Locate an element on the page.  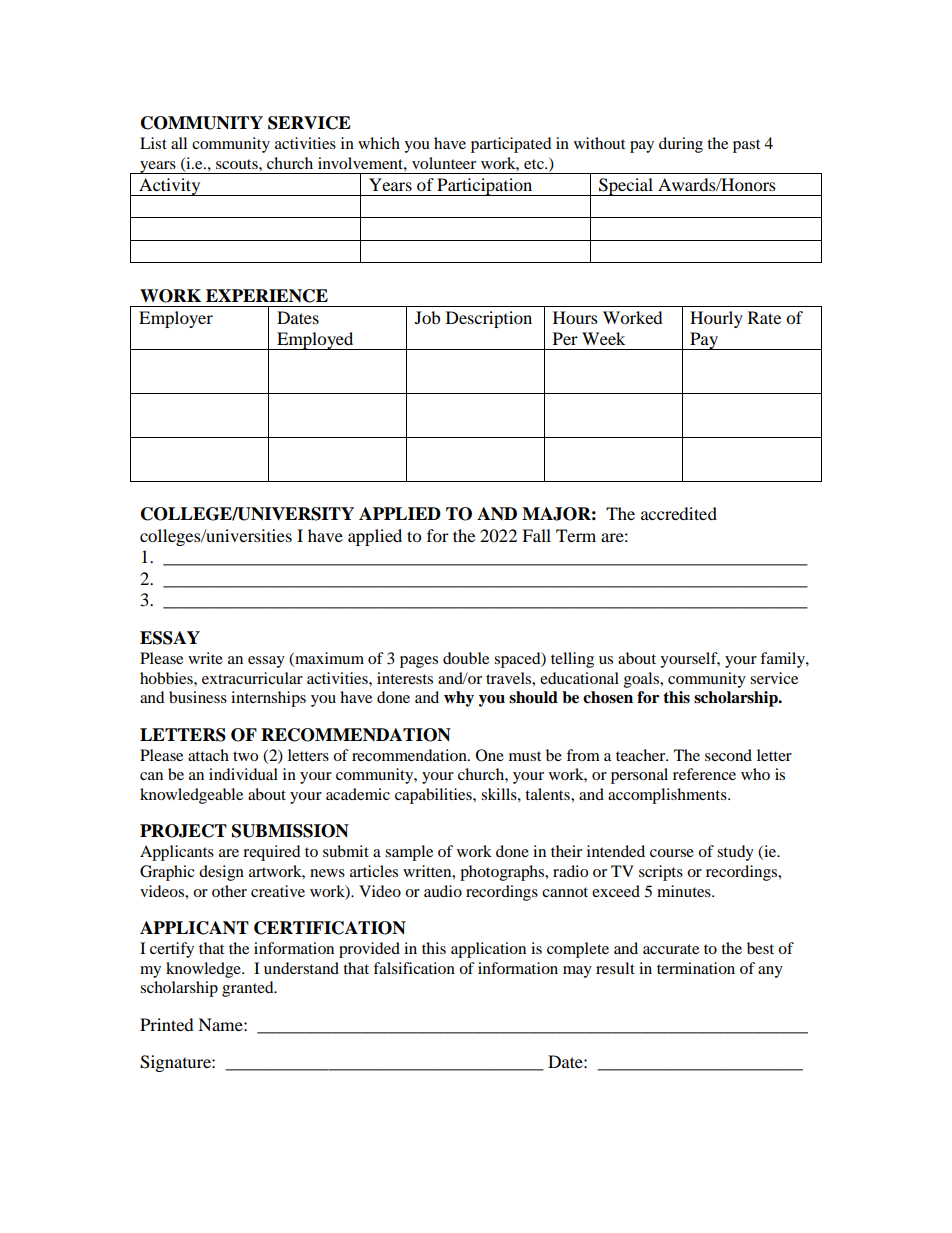
scouts is located at coordinates (238, 164).
